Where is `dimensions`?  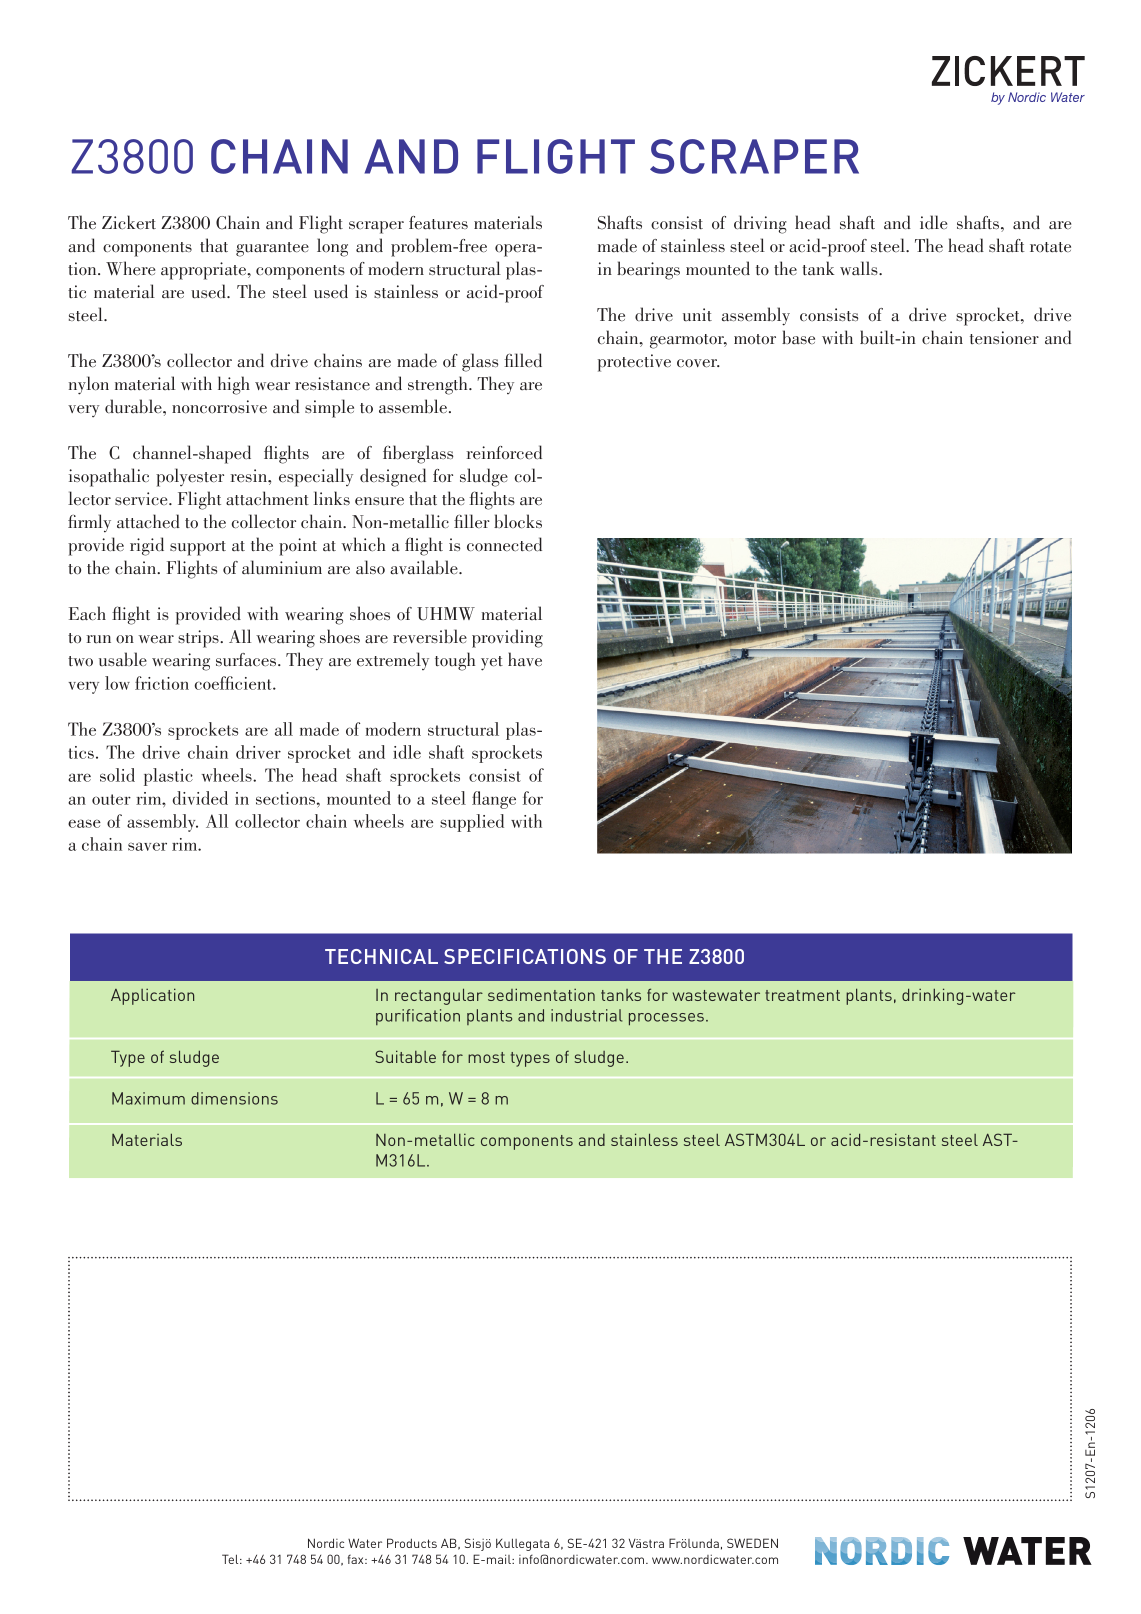
dimensions is located at coordinates (234, 1098).
